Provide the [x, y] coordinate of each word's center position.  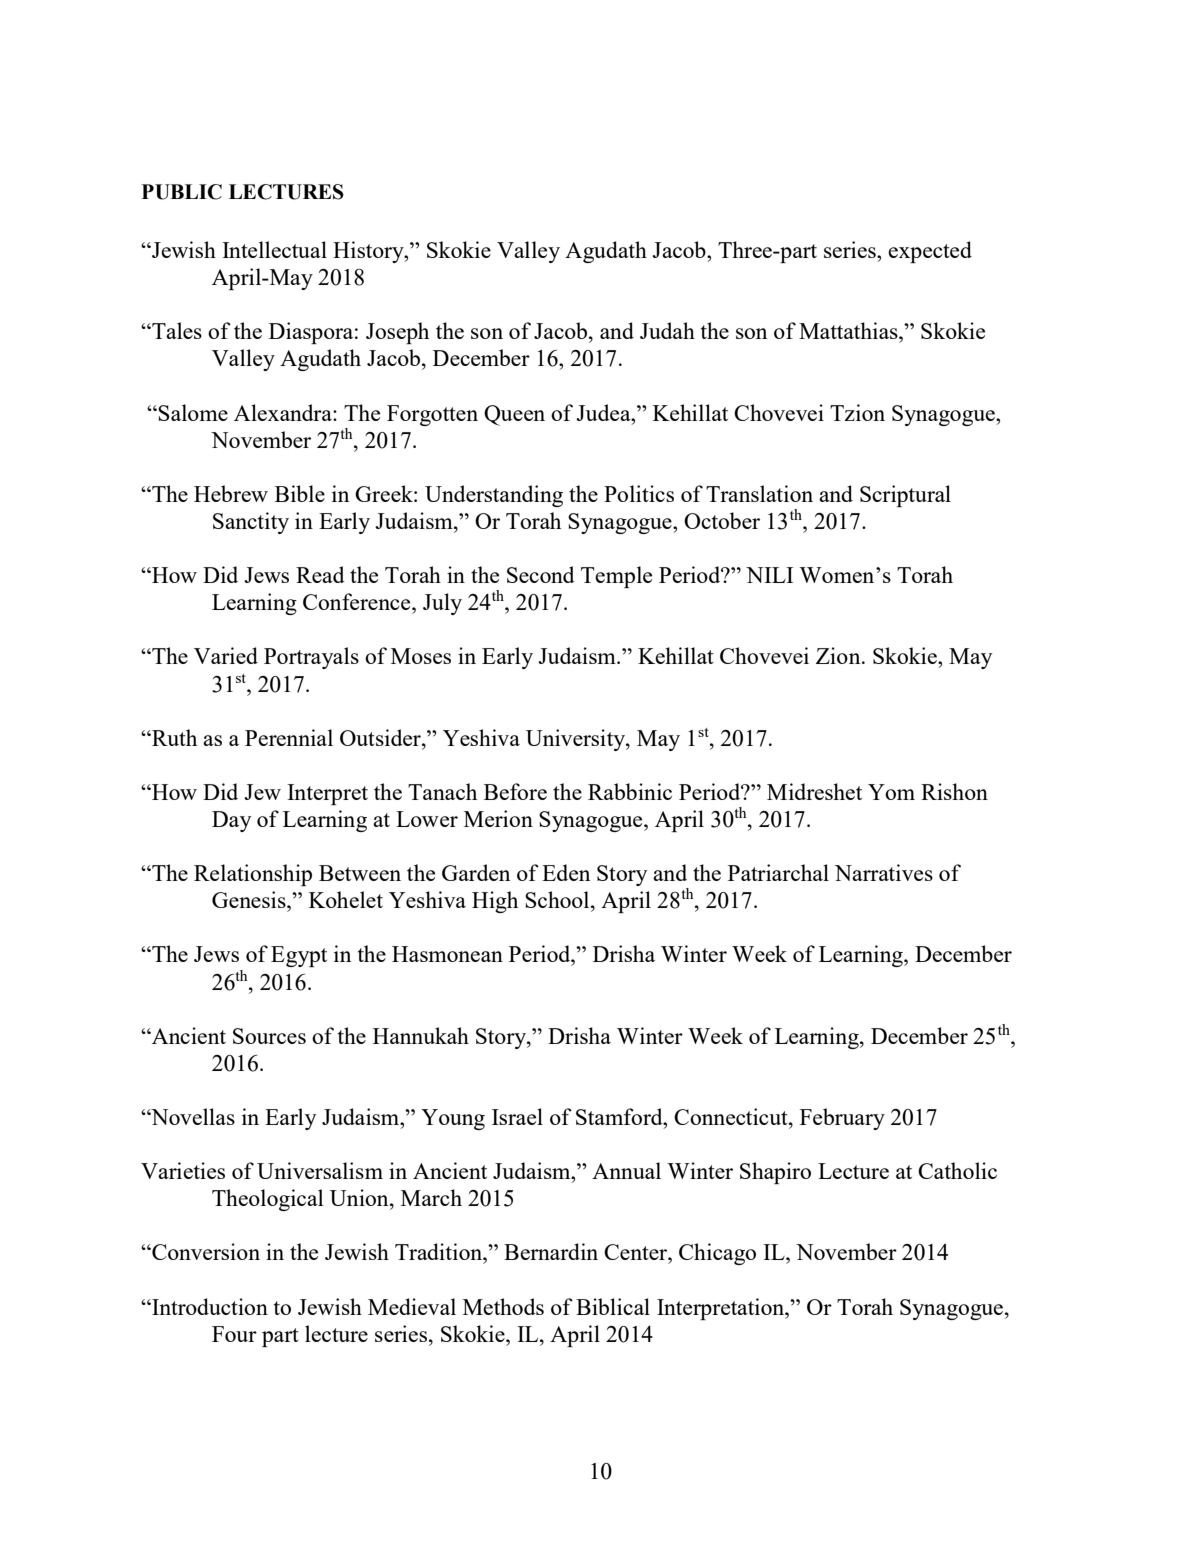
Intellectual [274, 249]
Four [234, 1334]
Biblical [613, 1306]
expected [930, 252]
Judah [667, 330]
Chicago [717, 1254]
